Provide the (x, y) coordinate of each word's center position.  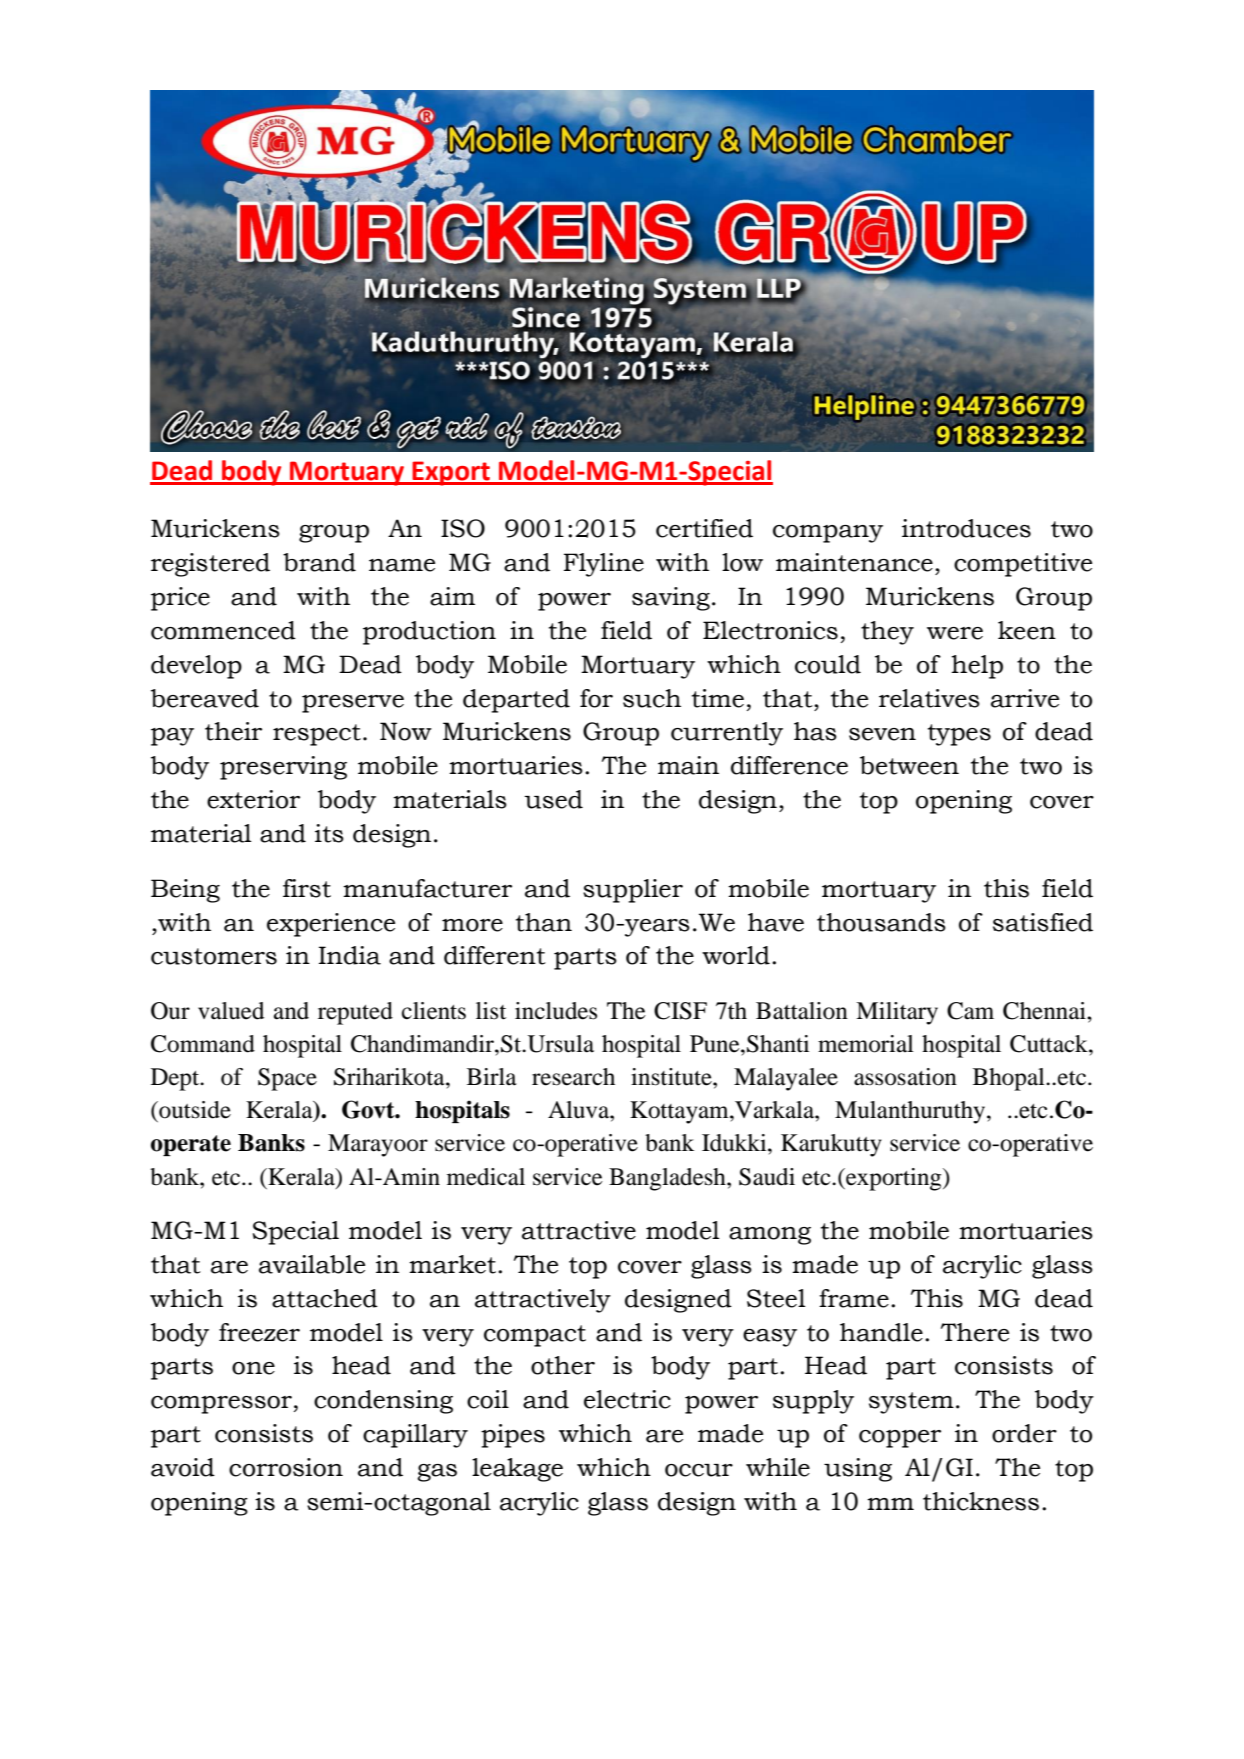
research (573, 1077)
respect (317, 735)
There (975, 1332)
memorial (866, 1044)
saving (671, 599)
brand (319, 562)
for (596, 698)
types (959, 735)
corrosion (286, 1467)
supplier (633, 891)
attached (325, 1298)
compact (535, 1336)
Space (287, 1079)
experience (331, 925)
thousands (881, 922)
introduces (966, 528)
